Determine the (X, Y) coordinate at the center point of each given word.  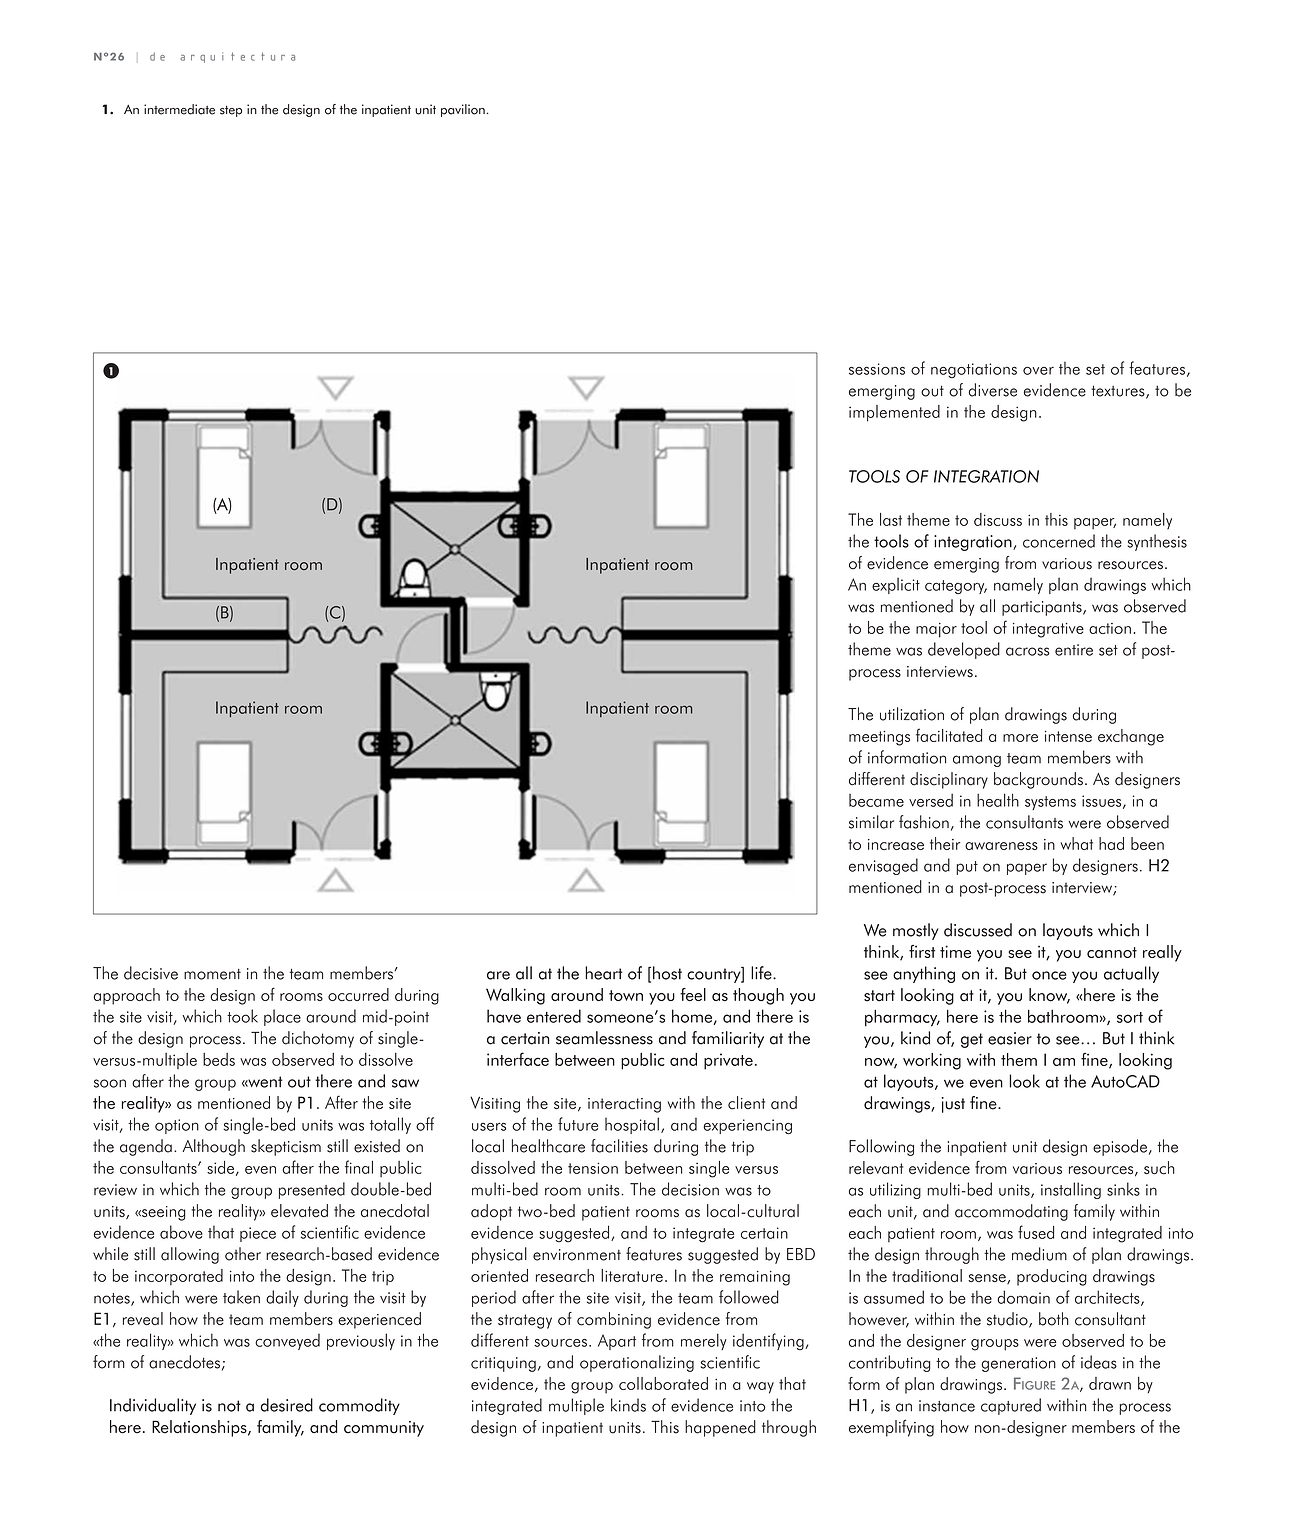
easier (1010, 1038)
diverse (993, 390)
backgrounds (1038, 780)
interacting (624, 1105)
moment (212, 974)
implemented (894, 413)
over (1038, 371)
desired (287, 1405)
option (177, 1126)
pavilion (463, 110)
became (876, 800)
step (231, 111)
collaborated (663, 1383)
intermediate (179, 109)
